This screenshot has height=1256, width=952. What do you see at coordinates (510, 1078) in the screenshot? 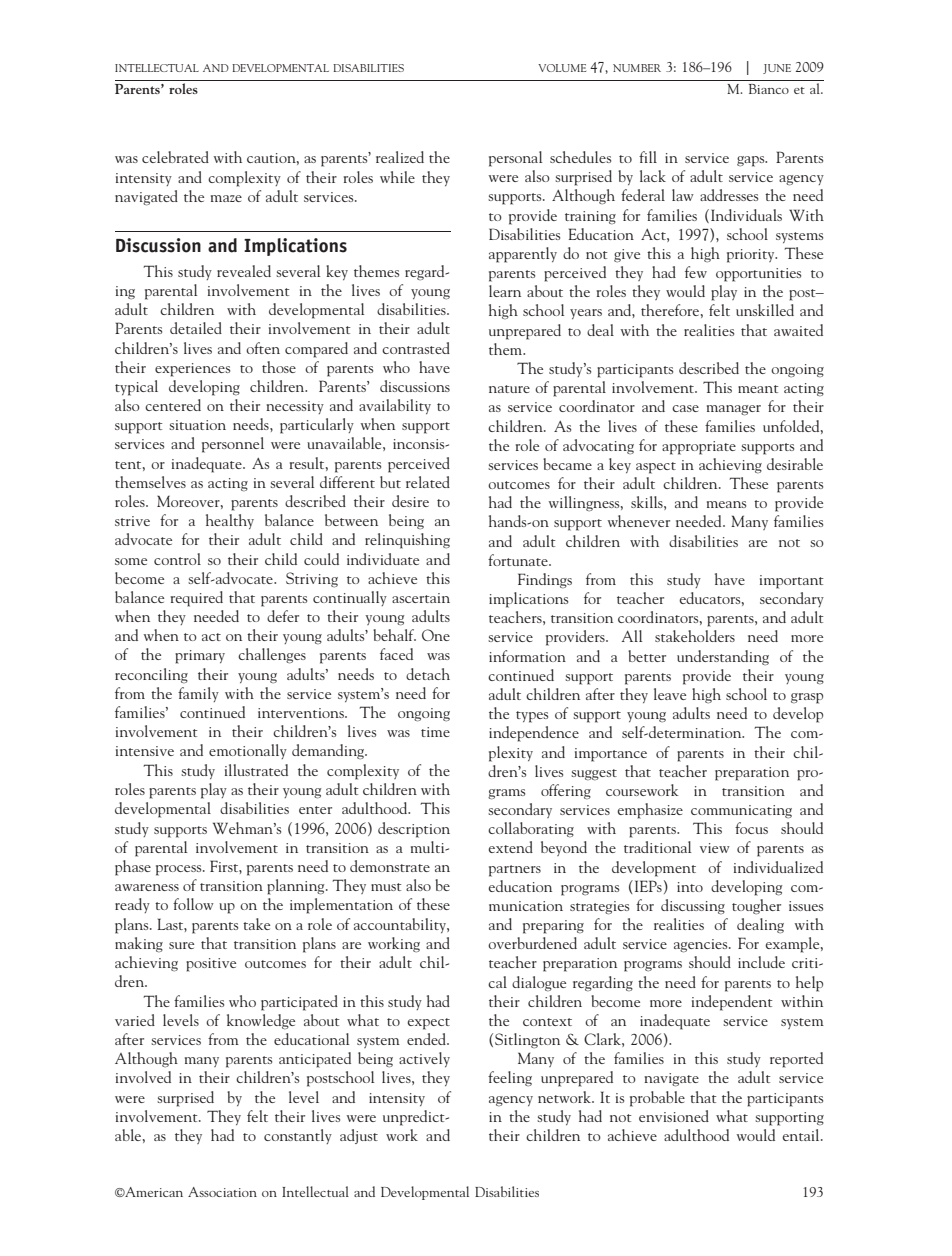
I see `feeling` at bounding box center [510, 1078].
